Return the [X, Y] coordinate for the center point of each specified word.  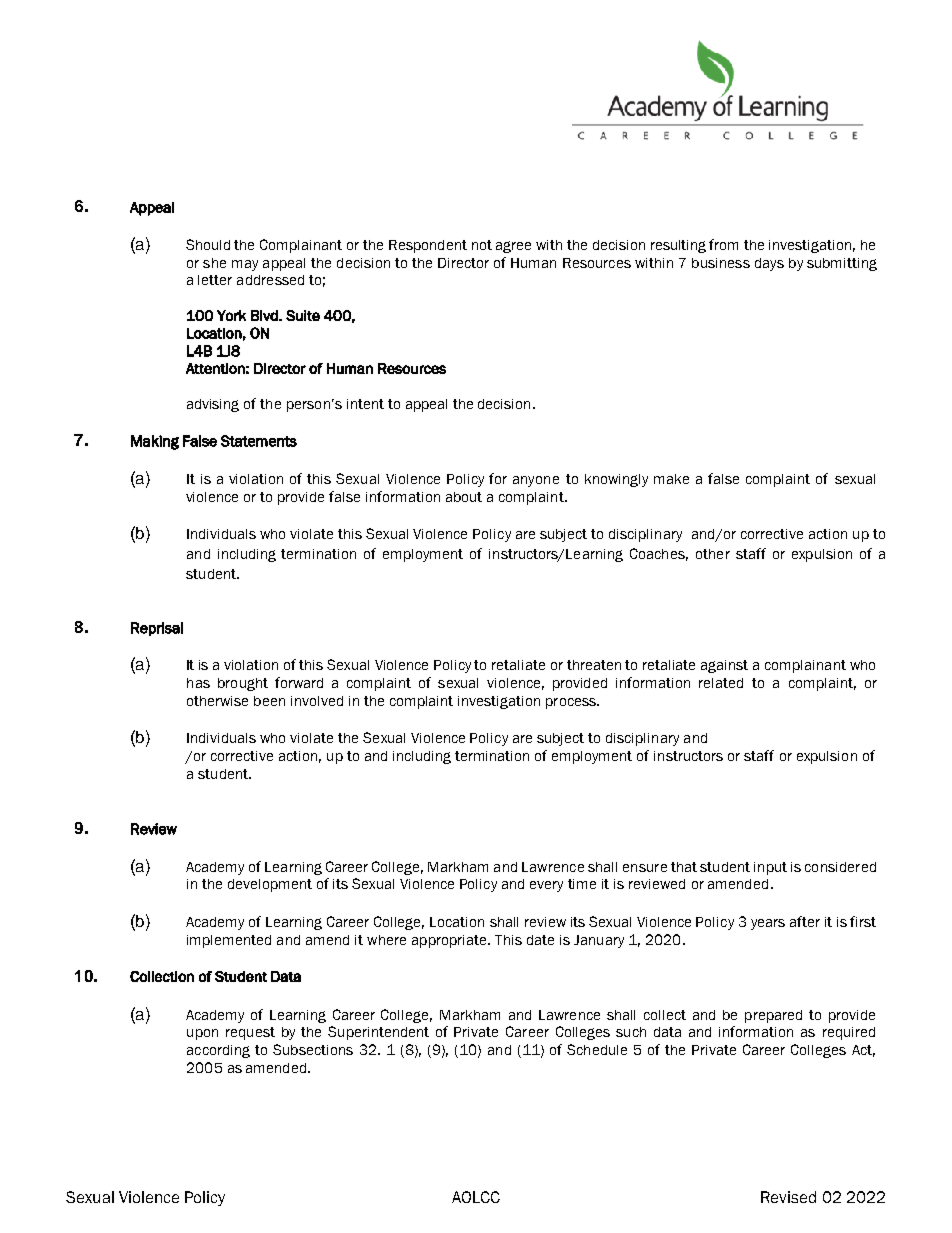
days [769, 264]
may [245, 265]
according [218, 1051]
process [572, 703]
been [269, 701]
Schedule [597, 1049]
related [721, 683]
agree [513, 247]
